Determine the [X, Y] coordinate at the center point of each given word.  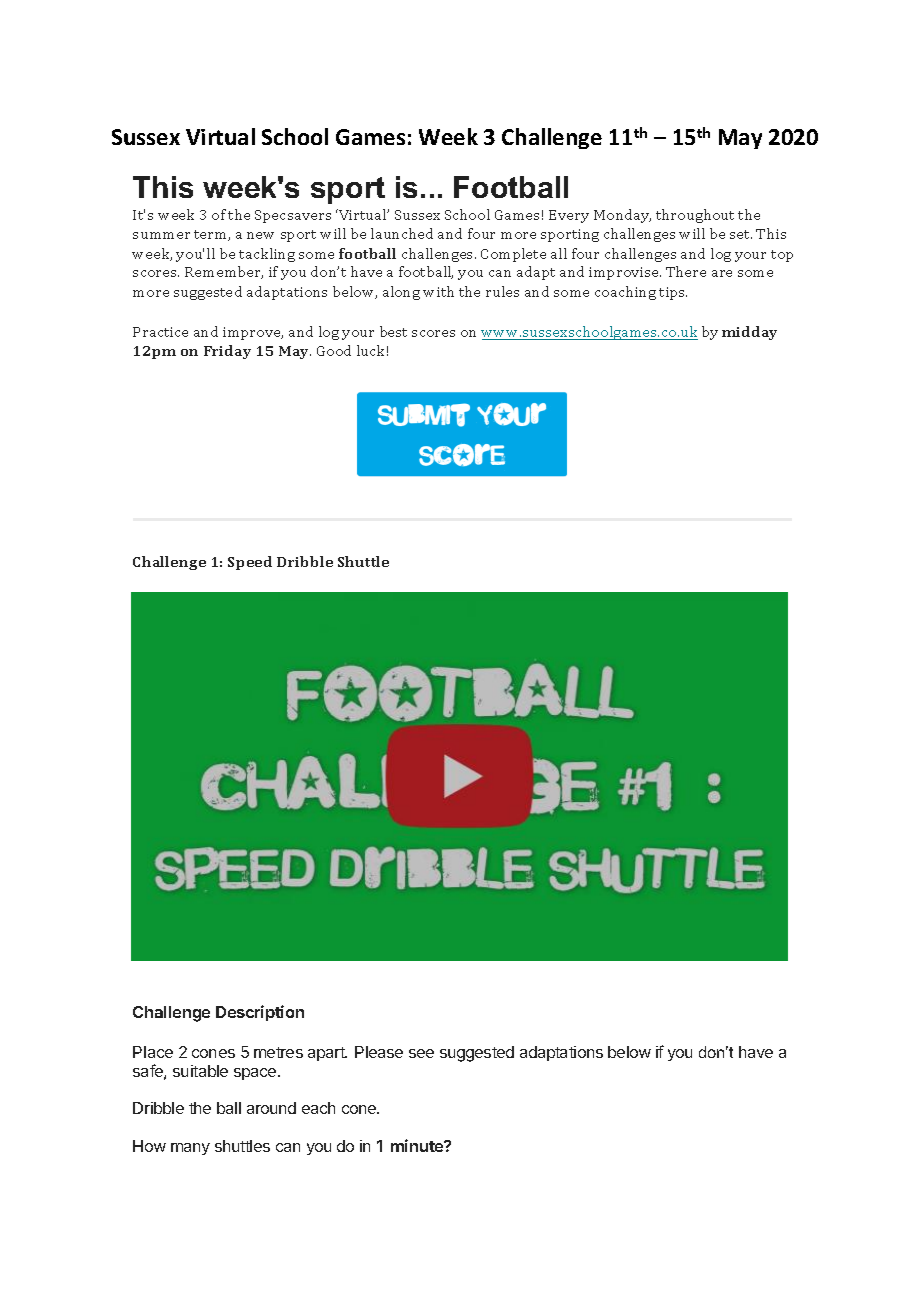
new [260, 235]
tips [673, 293]
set [741, 234]
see [421, 1053]
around [271, 1108]
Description [260, 1013]
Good [334, 350]
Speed [250, 563]
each [318, 1108]
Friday [227, 352]
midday [749, 333]
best [393, 331]
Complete [513, 255]
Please [379, 1052]
